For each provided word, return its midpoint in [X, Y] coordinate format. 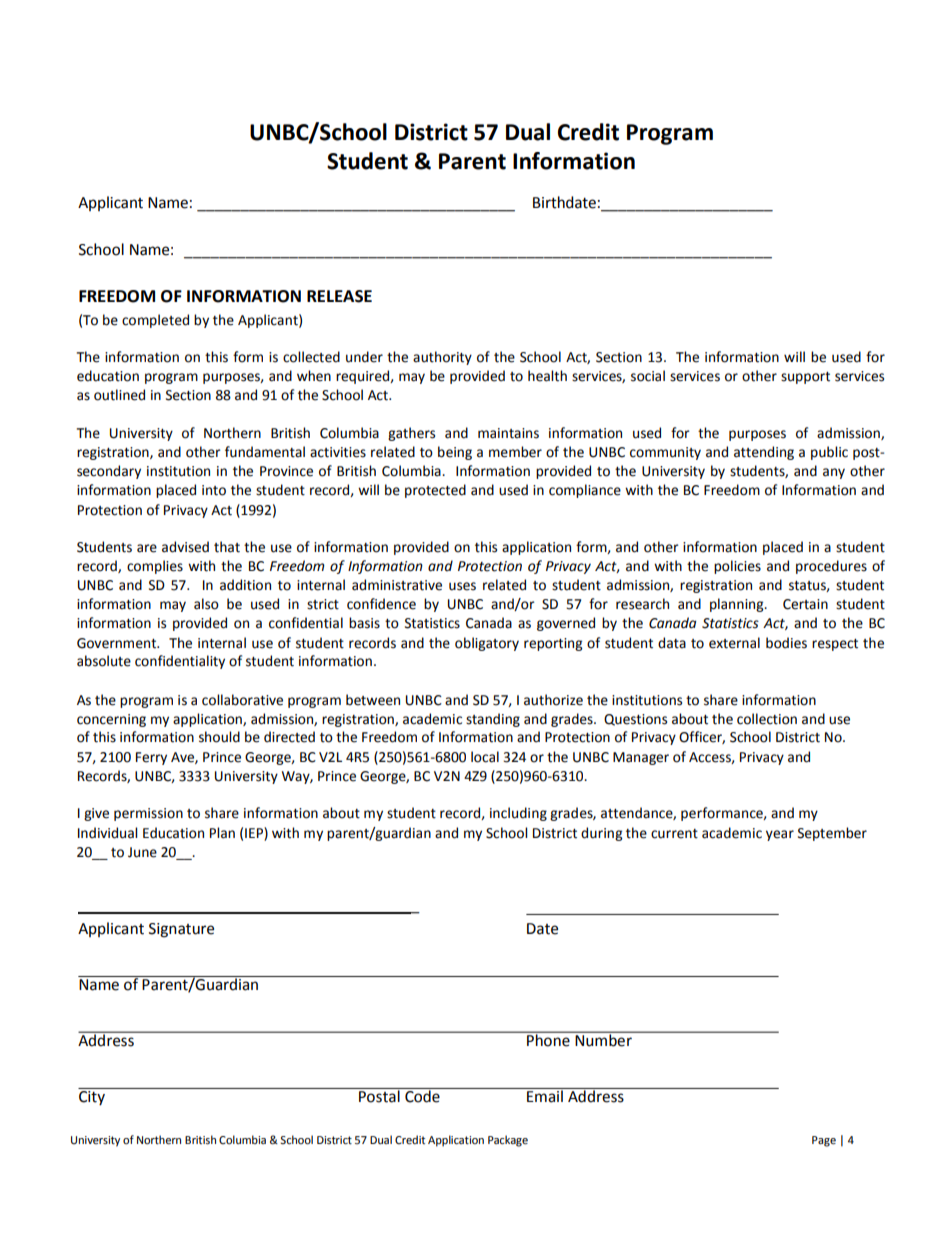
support [805, 378]
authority [442, 358]
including [518, 814]
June [142, 852]
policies [737, 567]
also [206, 604]
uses [462, 586]
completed [155, 321]
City [92, 1096]
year [780, 835]
